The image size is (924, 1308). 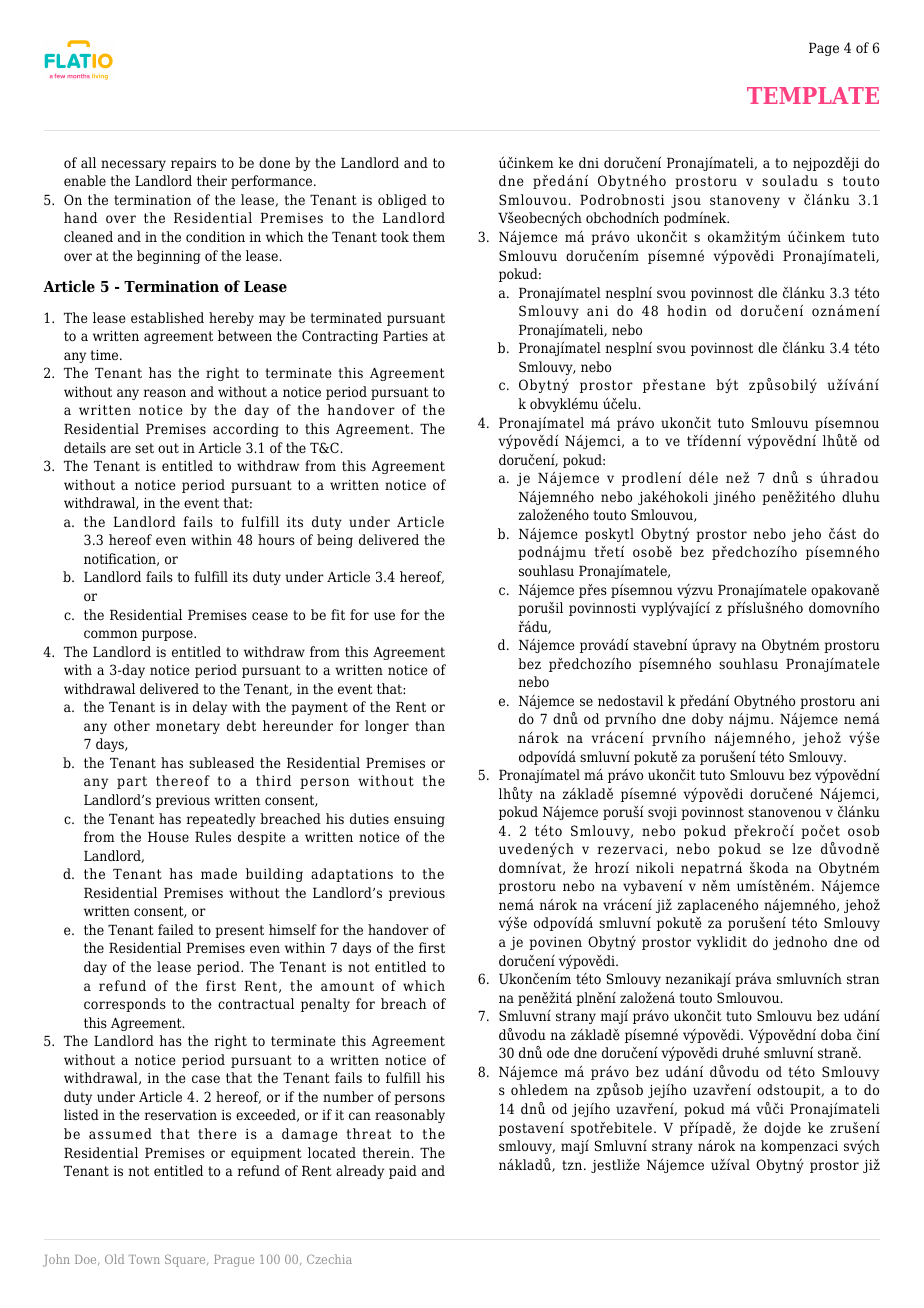 I want to click on TEMPLATE, so click(x=813, y=95).
